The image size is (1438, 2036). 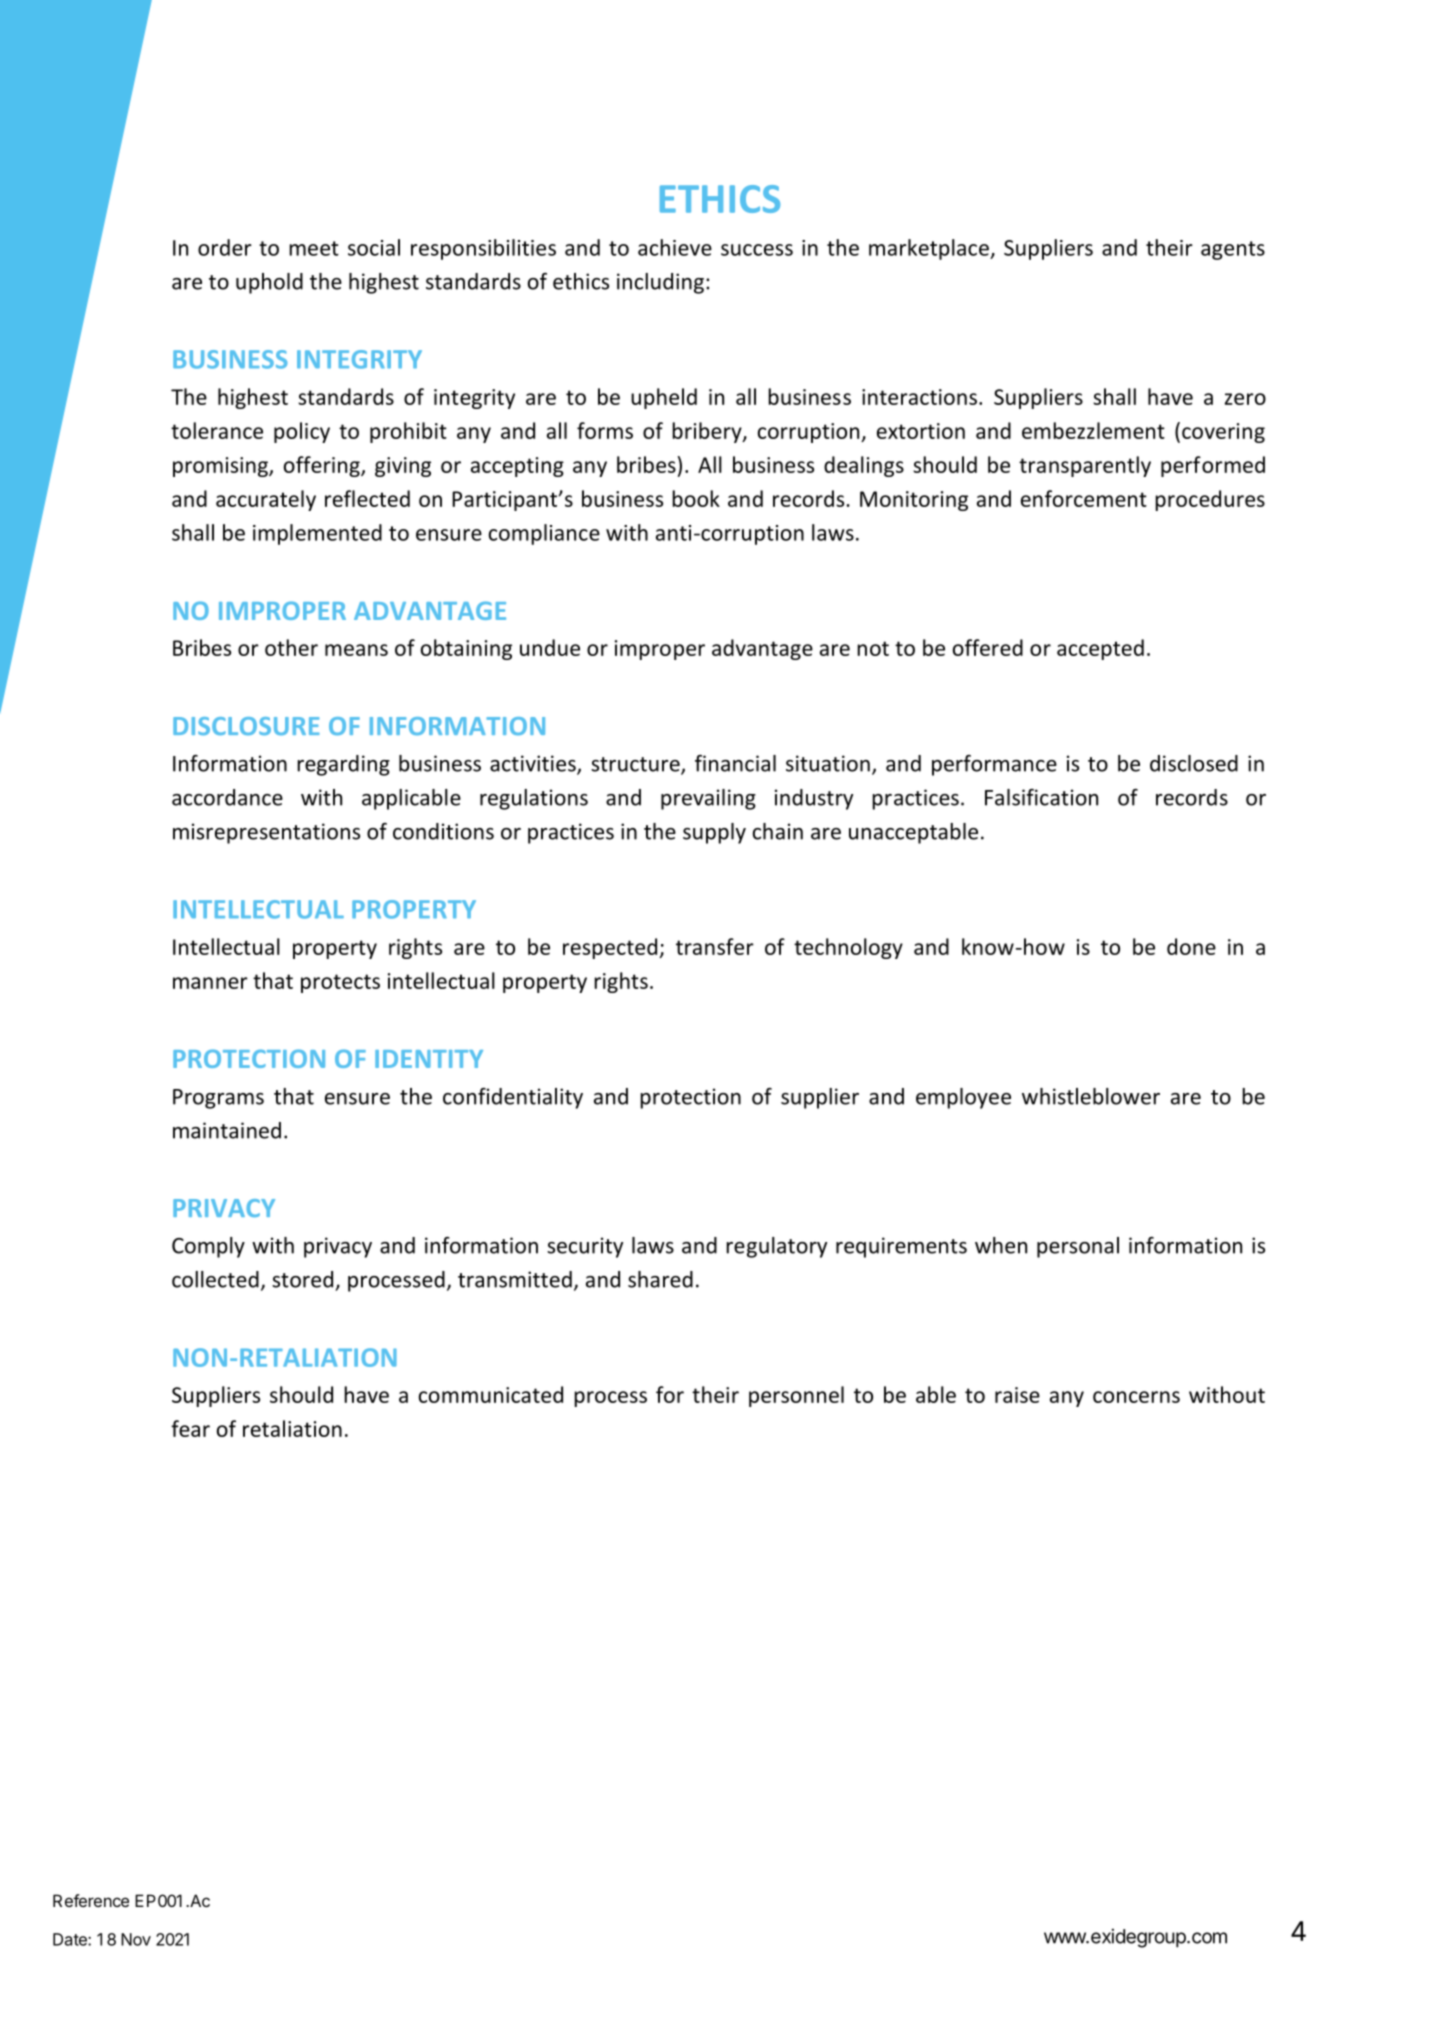 What do you see at coordinates (136, 1939) in the image?
I see `Nov` at bounding box center [136, 1939].
